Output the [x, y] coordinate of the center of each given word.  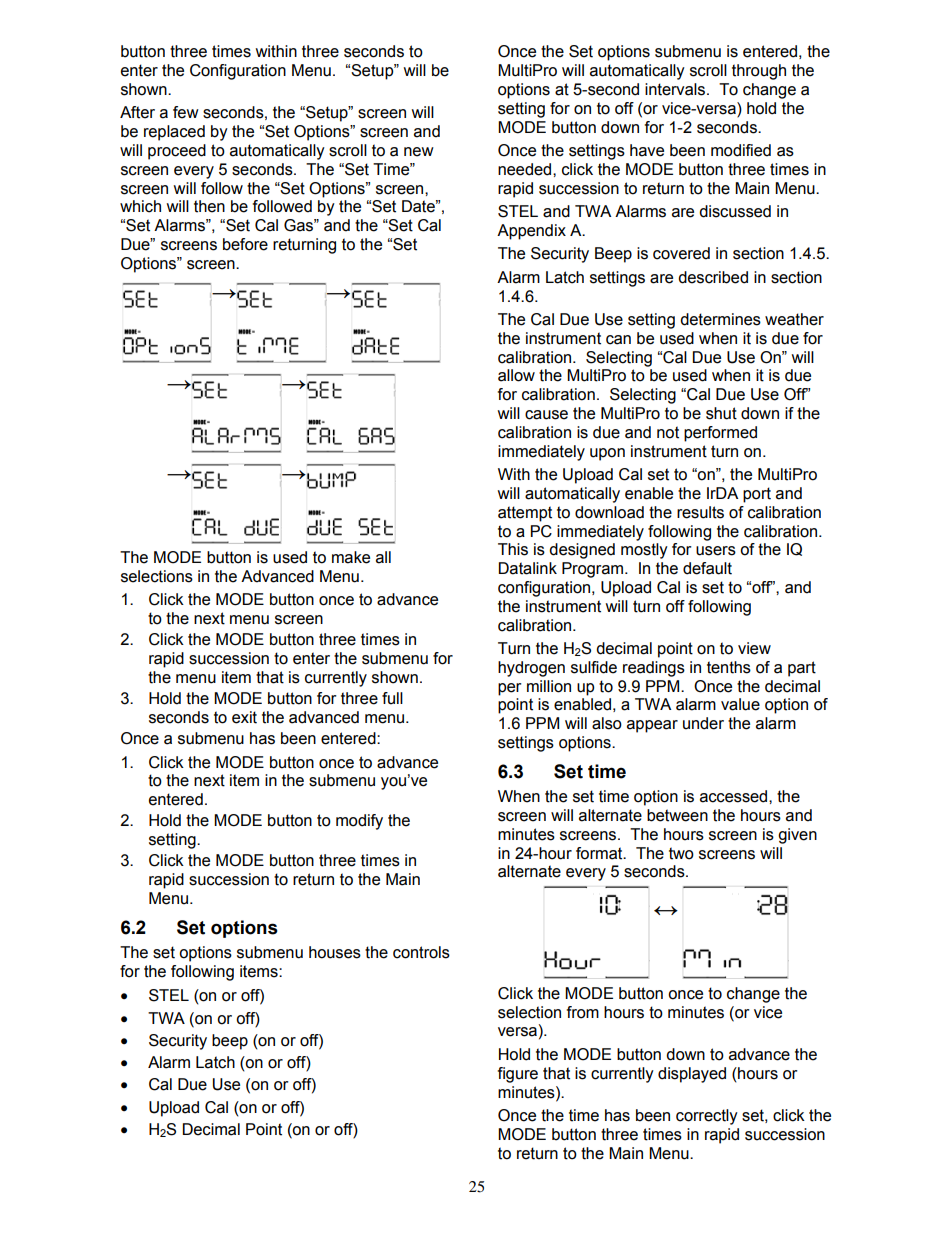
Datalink [528, 568]
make [351, 557]
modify [359, 822]
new [419, 152]
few [186, 112]
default [707, 568]
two [681, 853]
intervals [676, 89]
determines [720, 319]
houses [335, 952]
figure [518, 1075]
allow [516, 375]
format [600, 853]
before [245, 244]
